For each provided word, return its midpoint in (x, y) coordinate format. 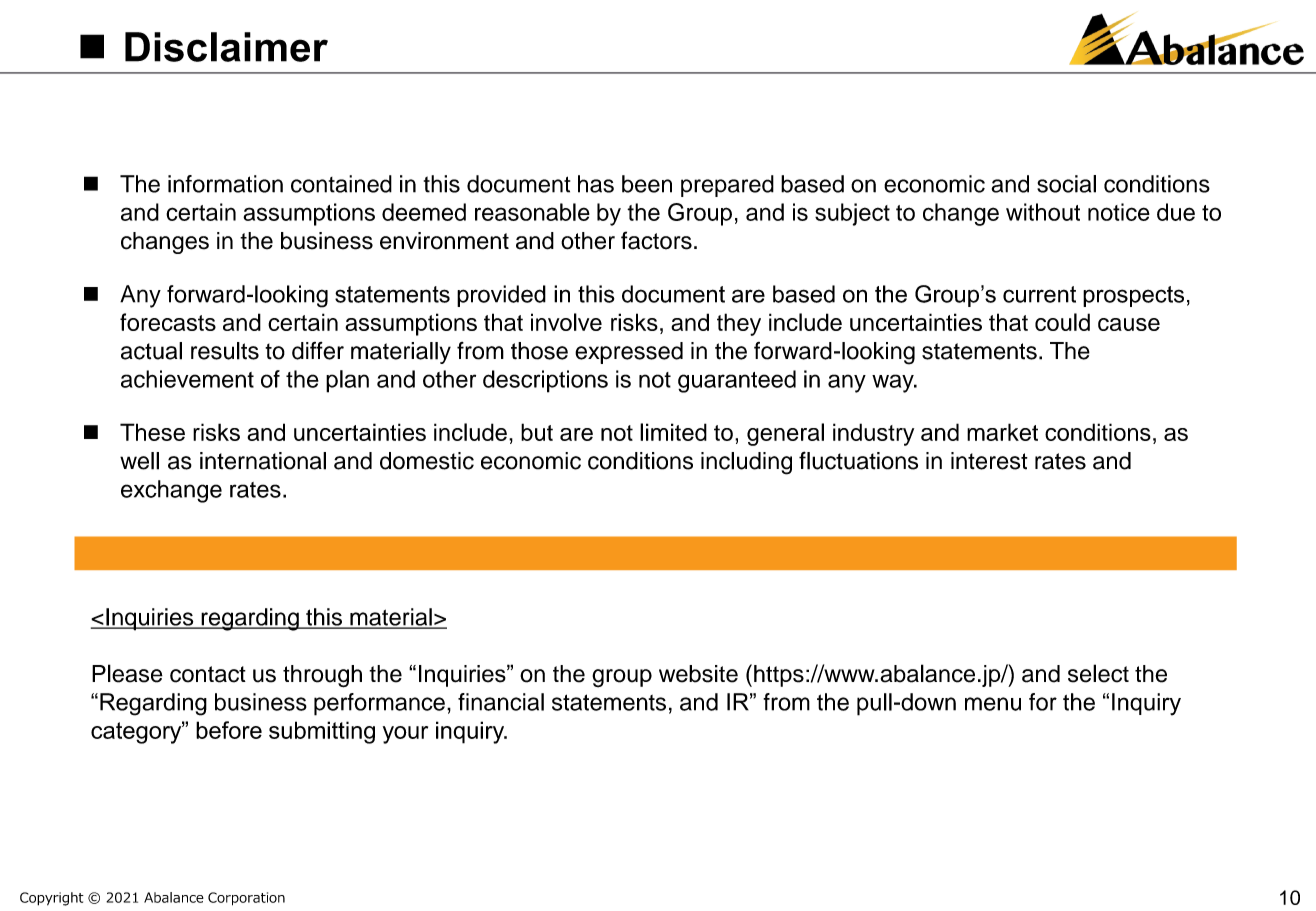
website (698, 674)
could (1062, 322)
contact (208, 674)
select (1098, 673)
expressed (629, 353)
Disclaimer (226, 47)
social (1066, 184)
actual (151, 351)
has (596, 184)
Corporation (246, 899)
